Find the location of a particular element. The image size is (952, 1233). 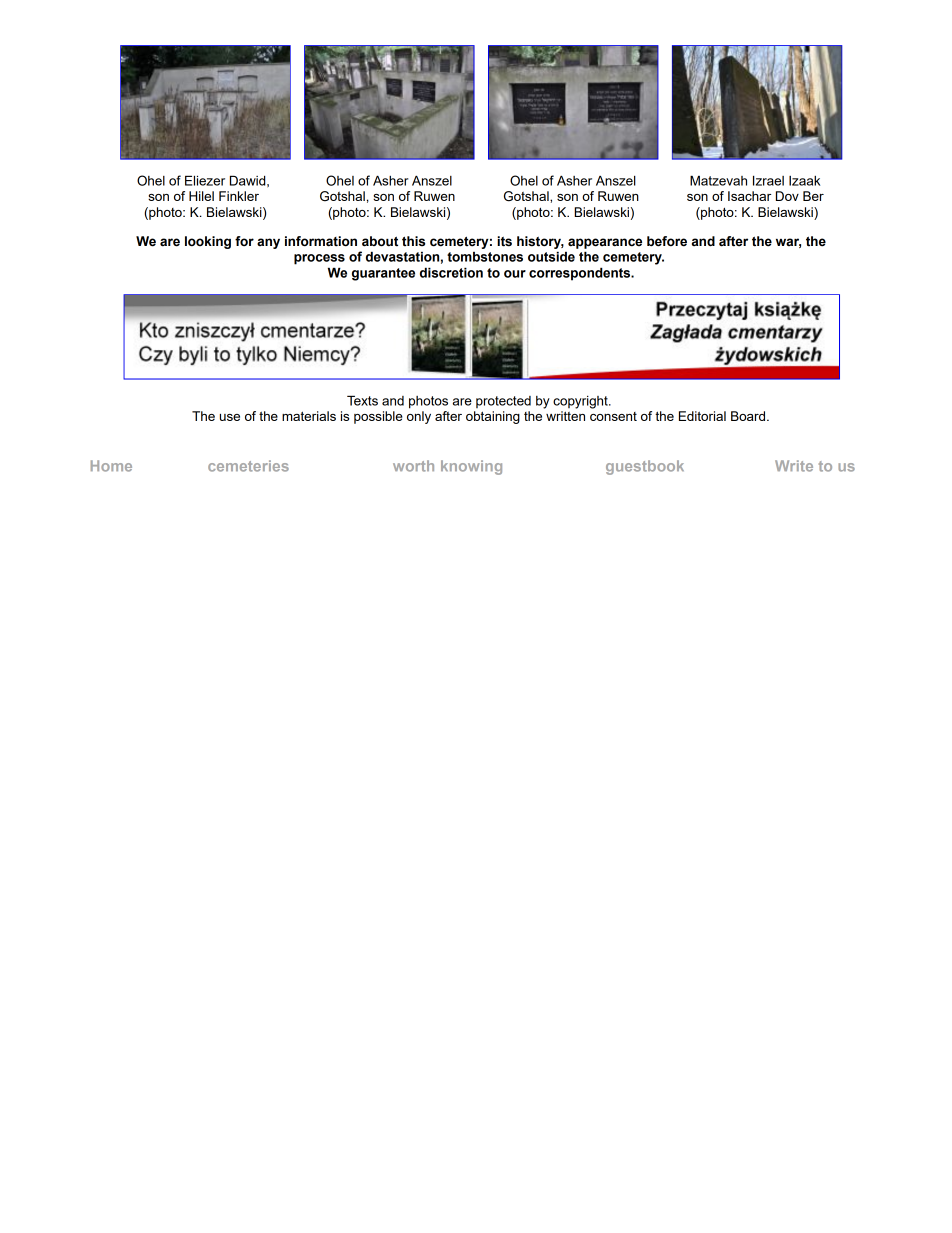

cemeteries is located at coordinates (248, 466).
